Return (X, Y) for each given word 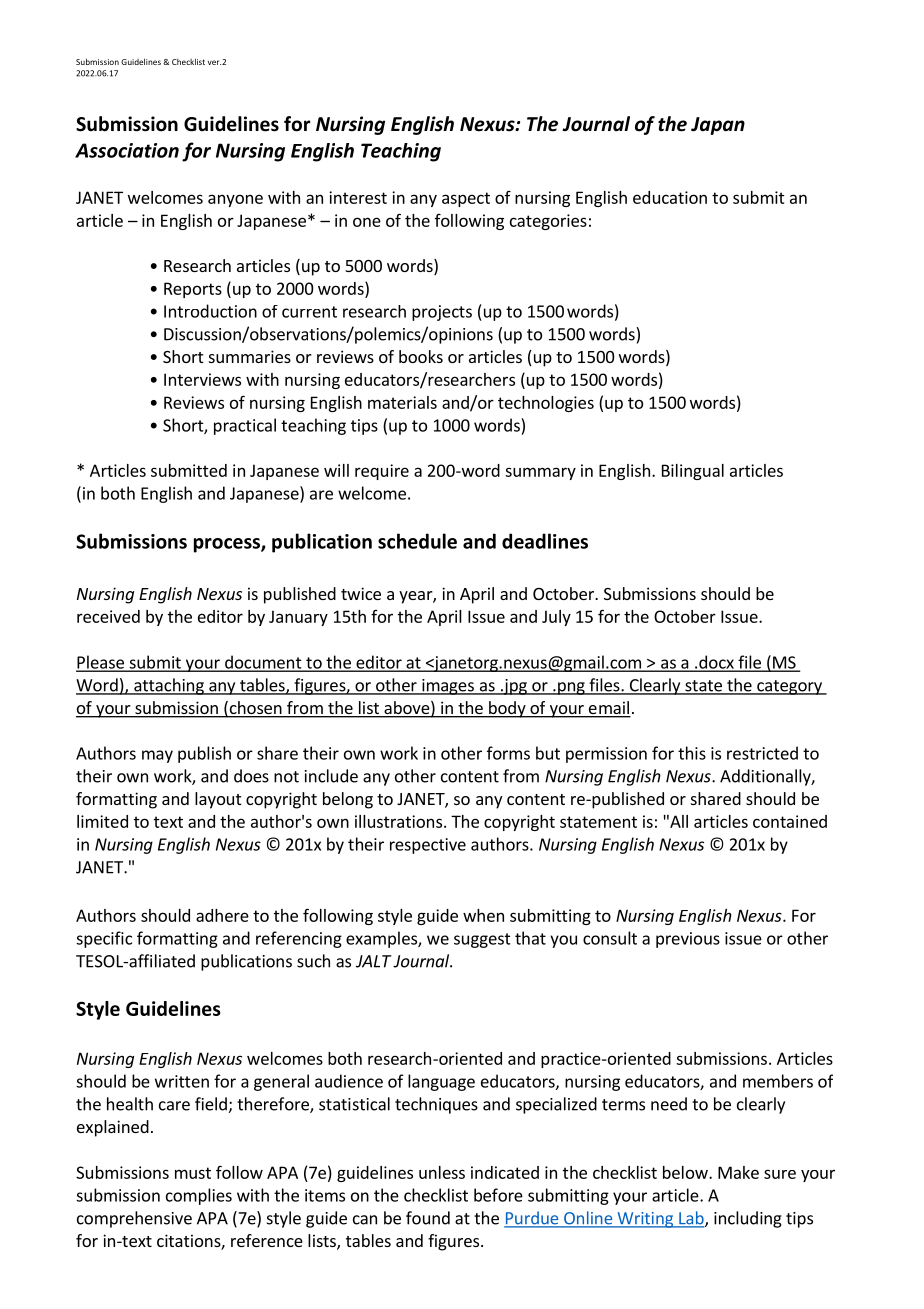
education (670, 197)
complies (199, 1196)
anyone (235, 200)
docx (716, 663)
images (448, 687)
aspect (466, 199)
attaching (169, 686)
